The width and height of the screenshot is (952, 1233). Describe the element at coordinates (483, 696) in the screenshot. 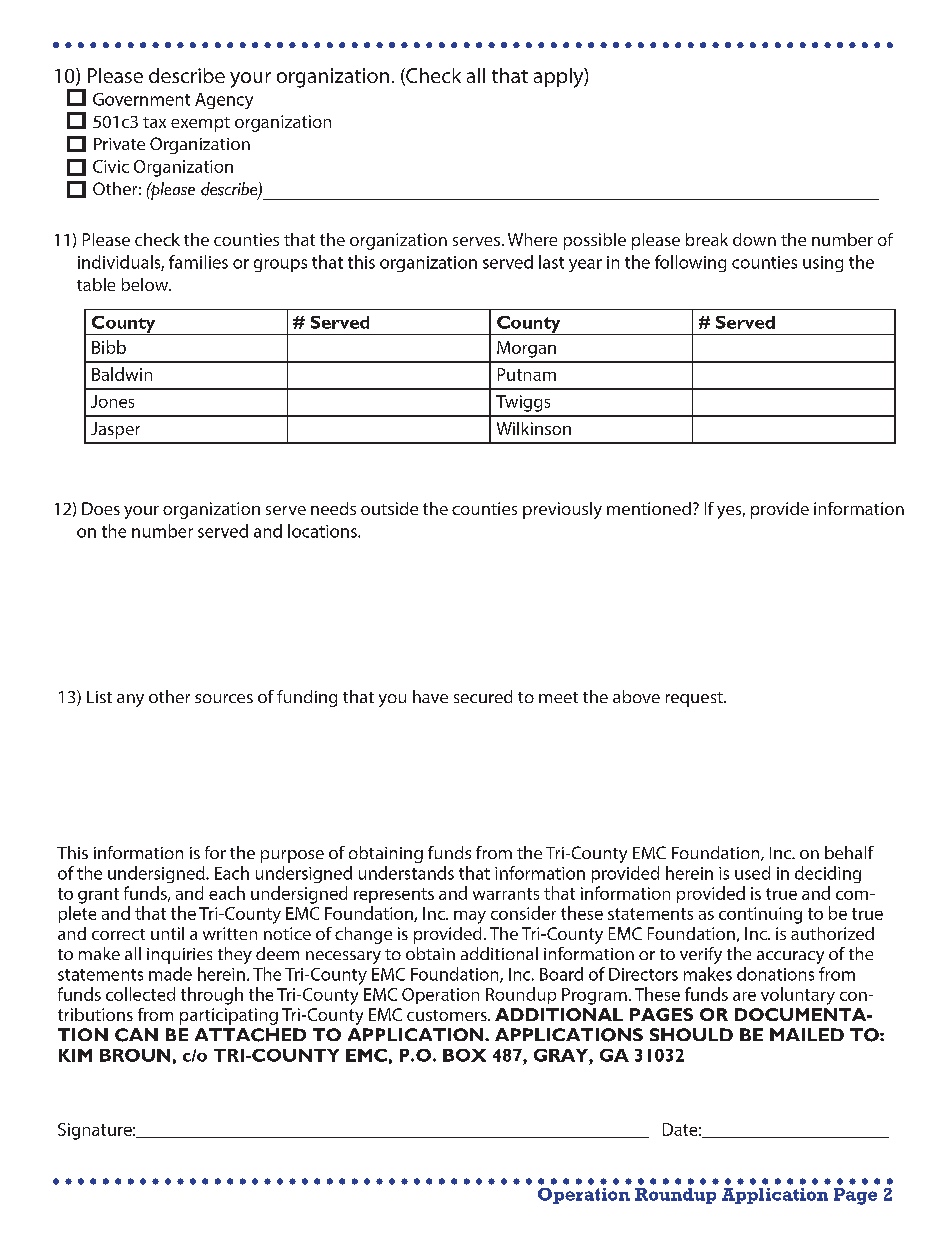

I see `secured` at that location.
